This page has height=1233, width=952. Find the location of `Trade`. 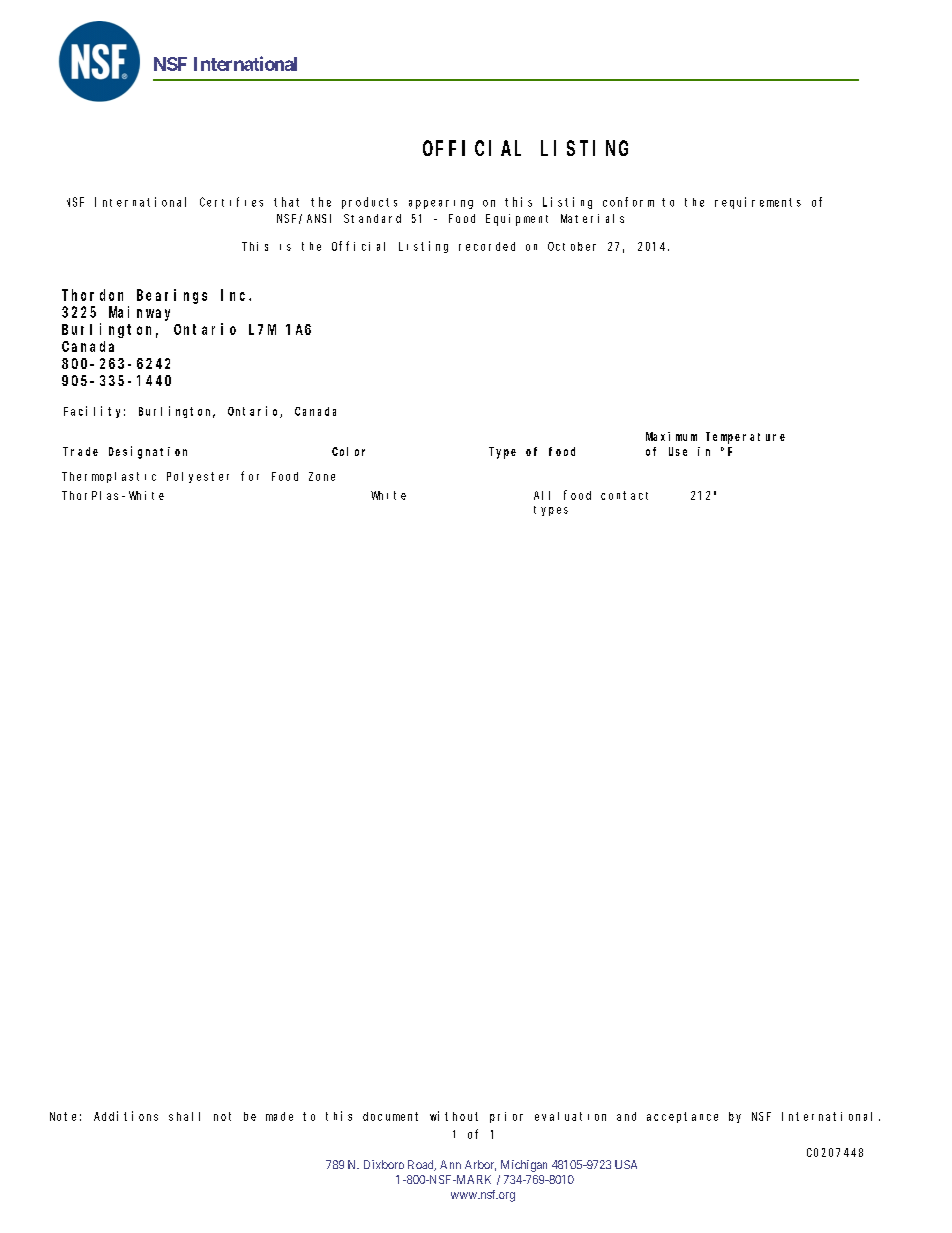

Trade is located at coordinates (80, 451).
